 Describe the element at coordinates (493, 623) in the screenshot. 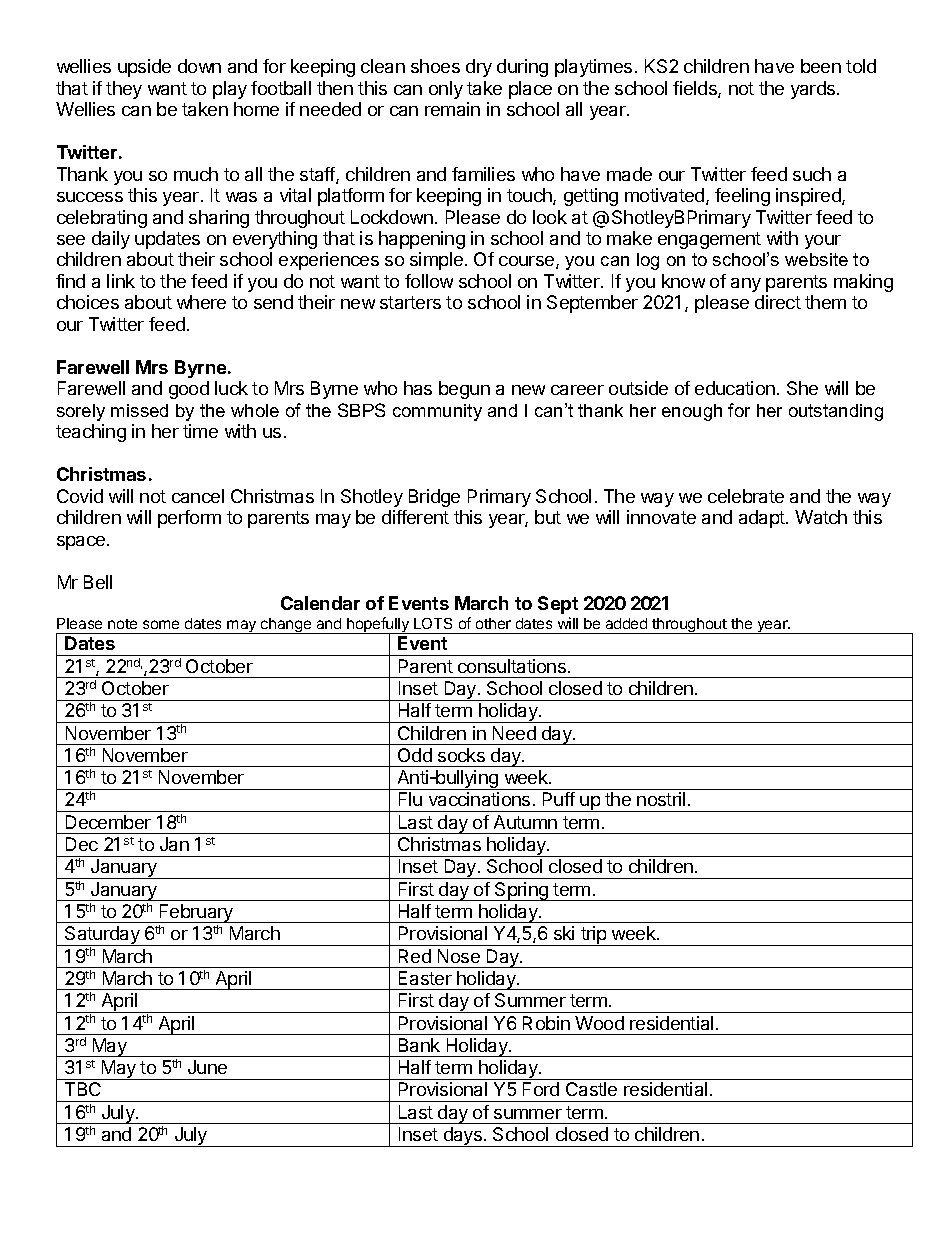

I see `other` at that location.
